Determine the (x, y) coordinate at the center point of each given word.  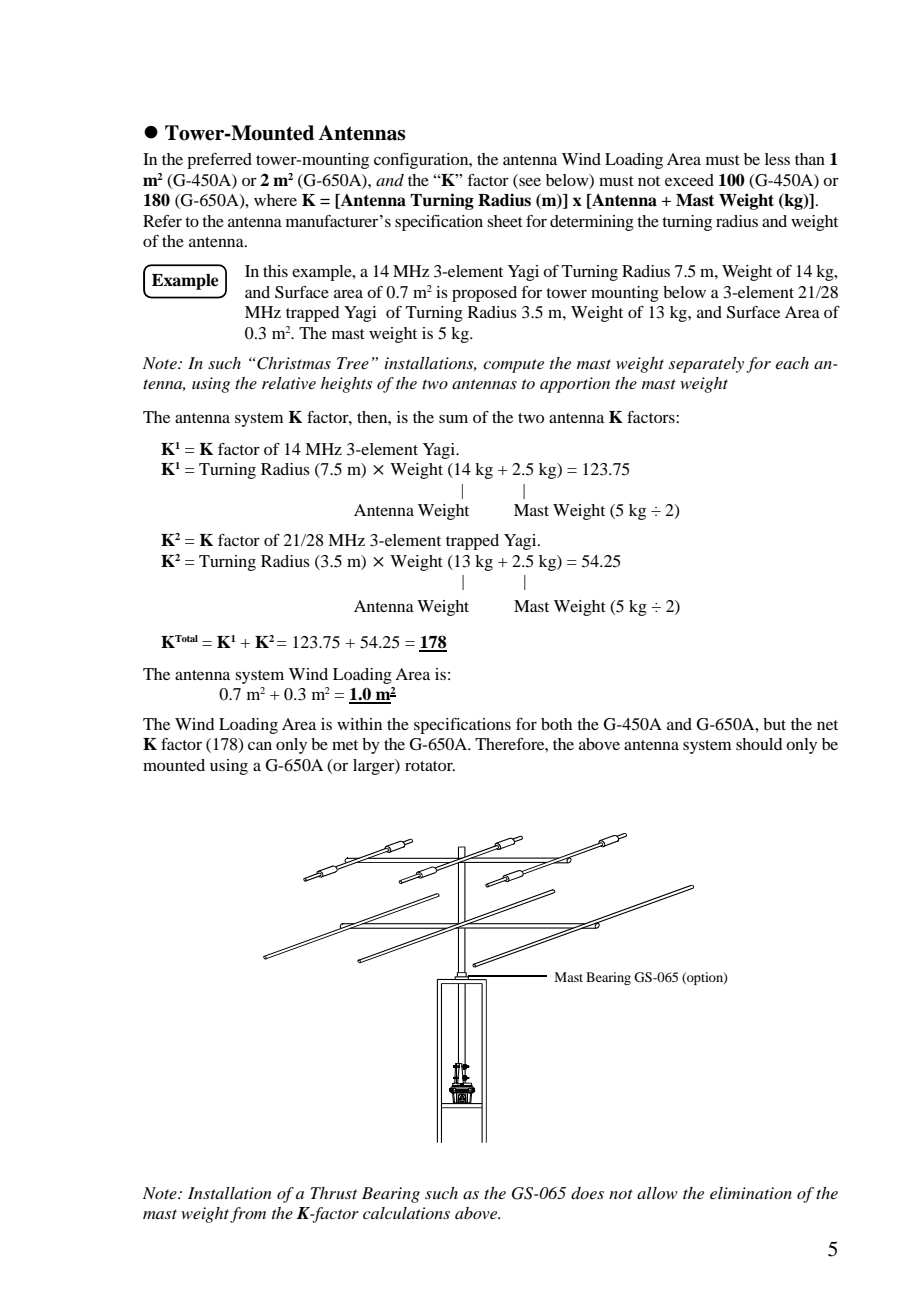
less (777, 159)
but (774, 724)
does (587, 1193)
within (359, 724)
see (530, 182)
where (275, 200)
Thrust (333, 1193)
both (556, 724)
